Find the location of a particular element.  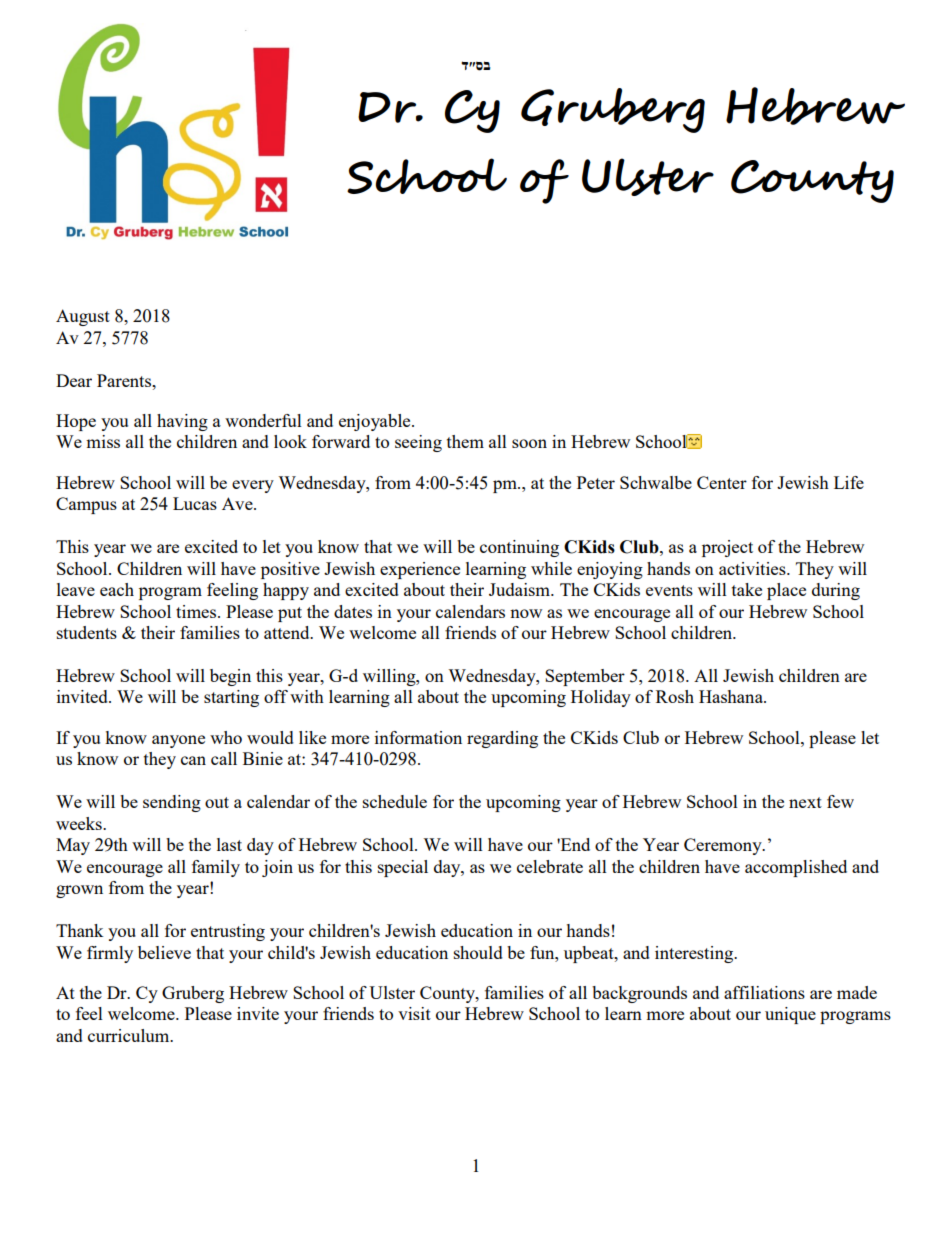

August is located at coordinates (83, 317).
